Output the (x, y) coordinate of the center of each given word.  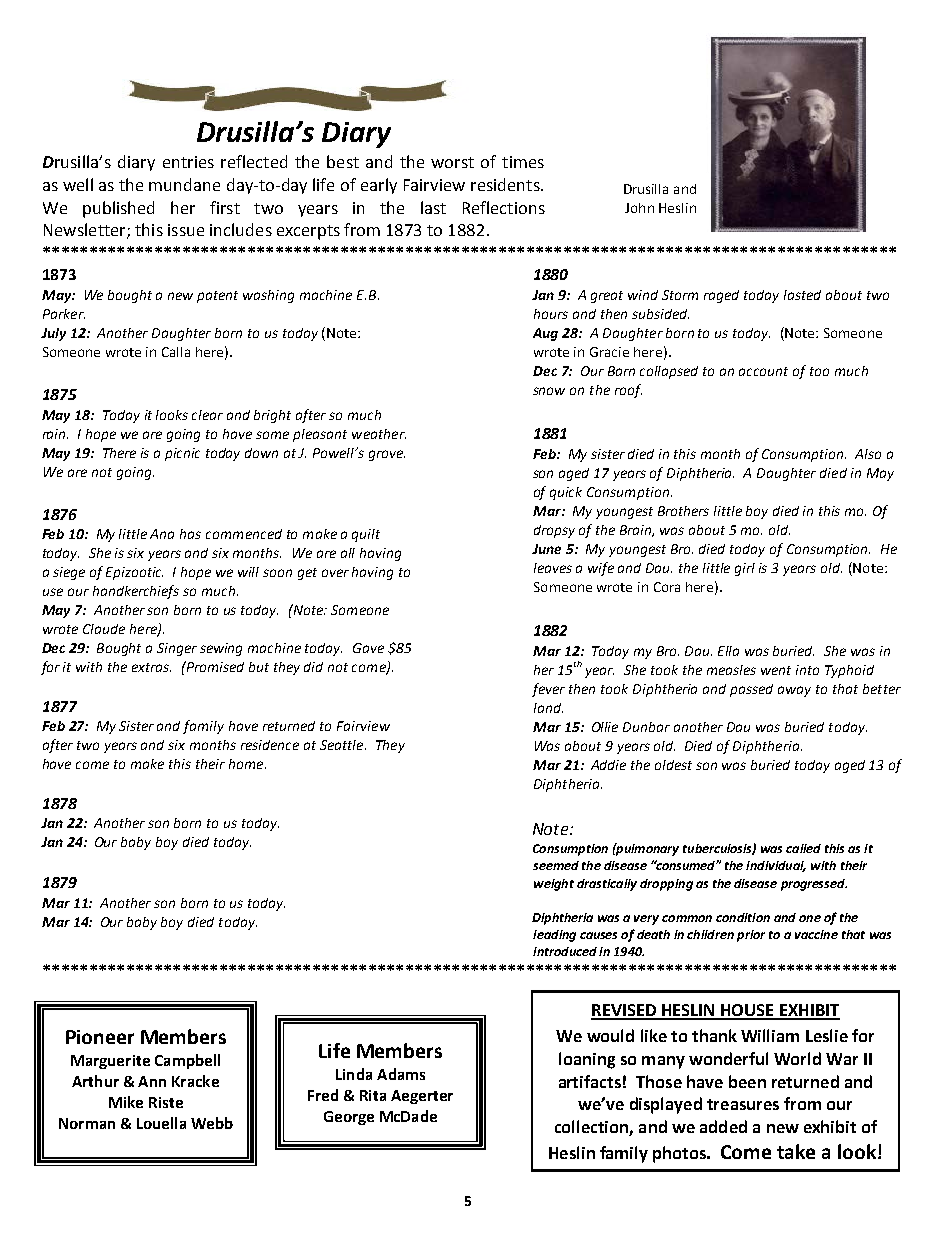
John (639, 208)
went (776, 670)
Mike (126, 1102)
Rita (373, 1095)
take (796, 1151)
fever (548, 690)
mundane (184, 184)
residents (506, 184)
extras (151, 667)
